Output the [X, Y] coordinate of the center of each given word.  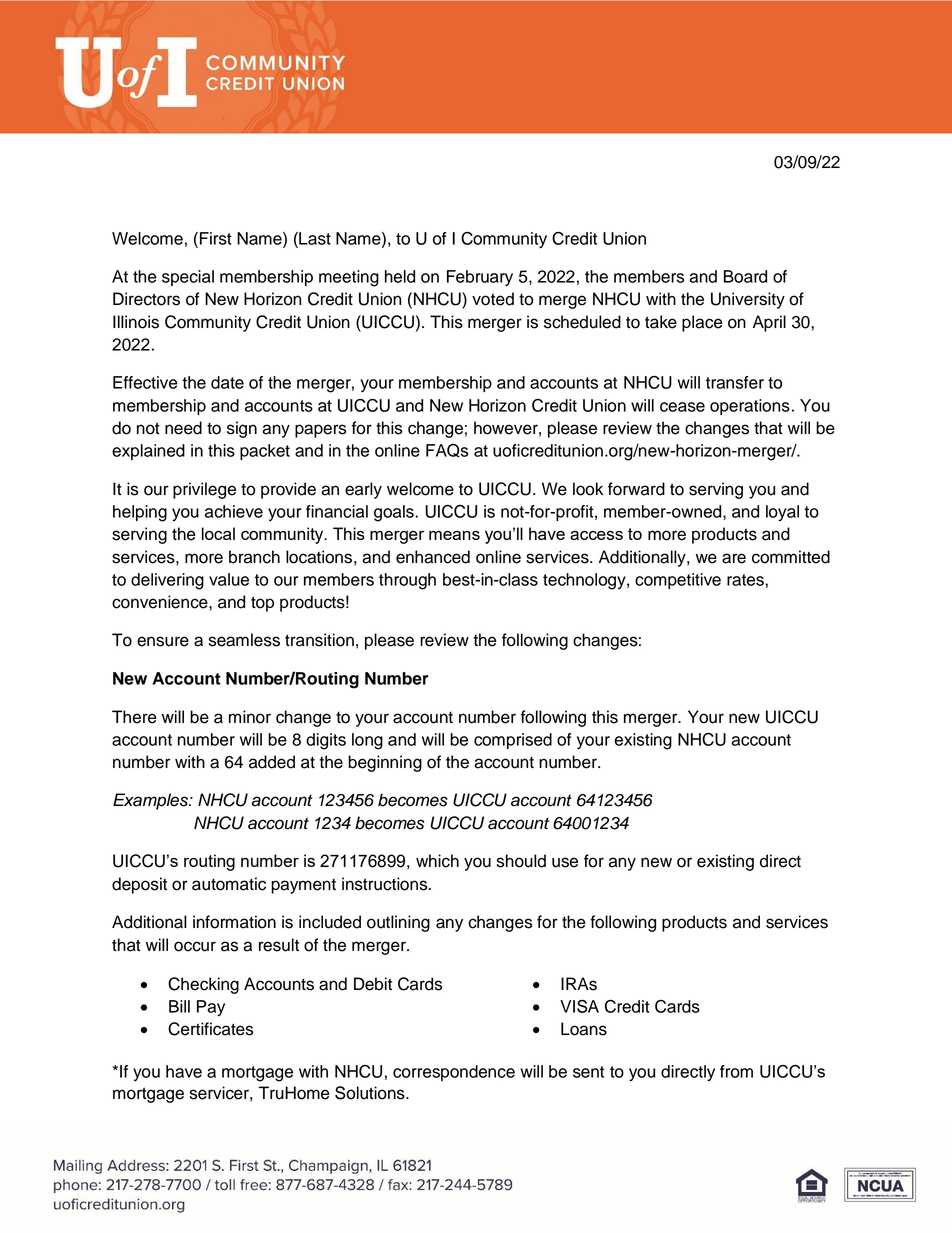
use [565, 862]
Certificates [210, 1029]
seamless [244, 640]
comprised [513, 741]
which [437, 861]
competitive [678, 581]
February [480, 278]
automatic [229, 884]
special [188, 278]
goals [395, 513]
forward [636, 489]
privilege [204, 490]
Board [745, 276]
